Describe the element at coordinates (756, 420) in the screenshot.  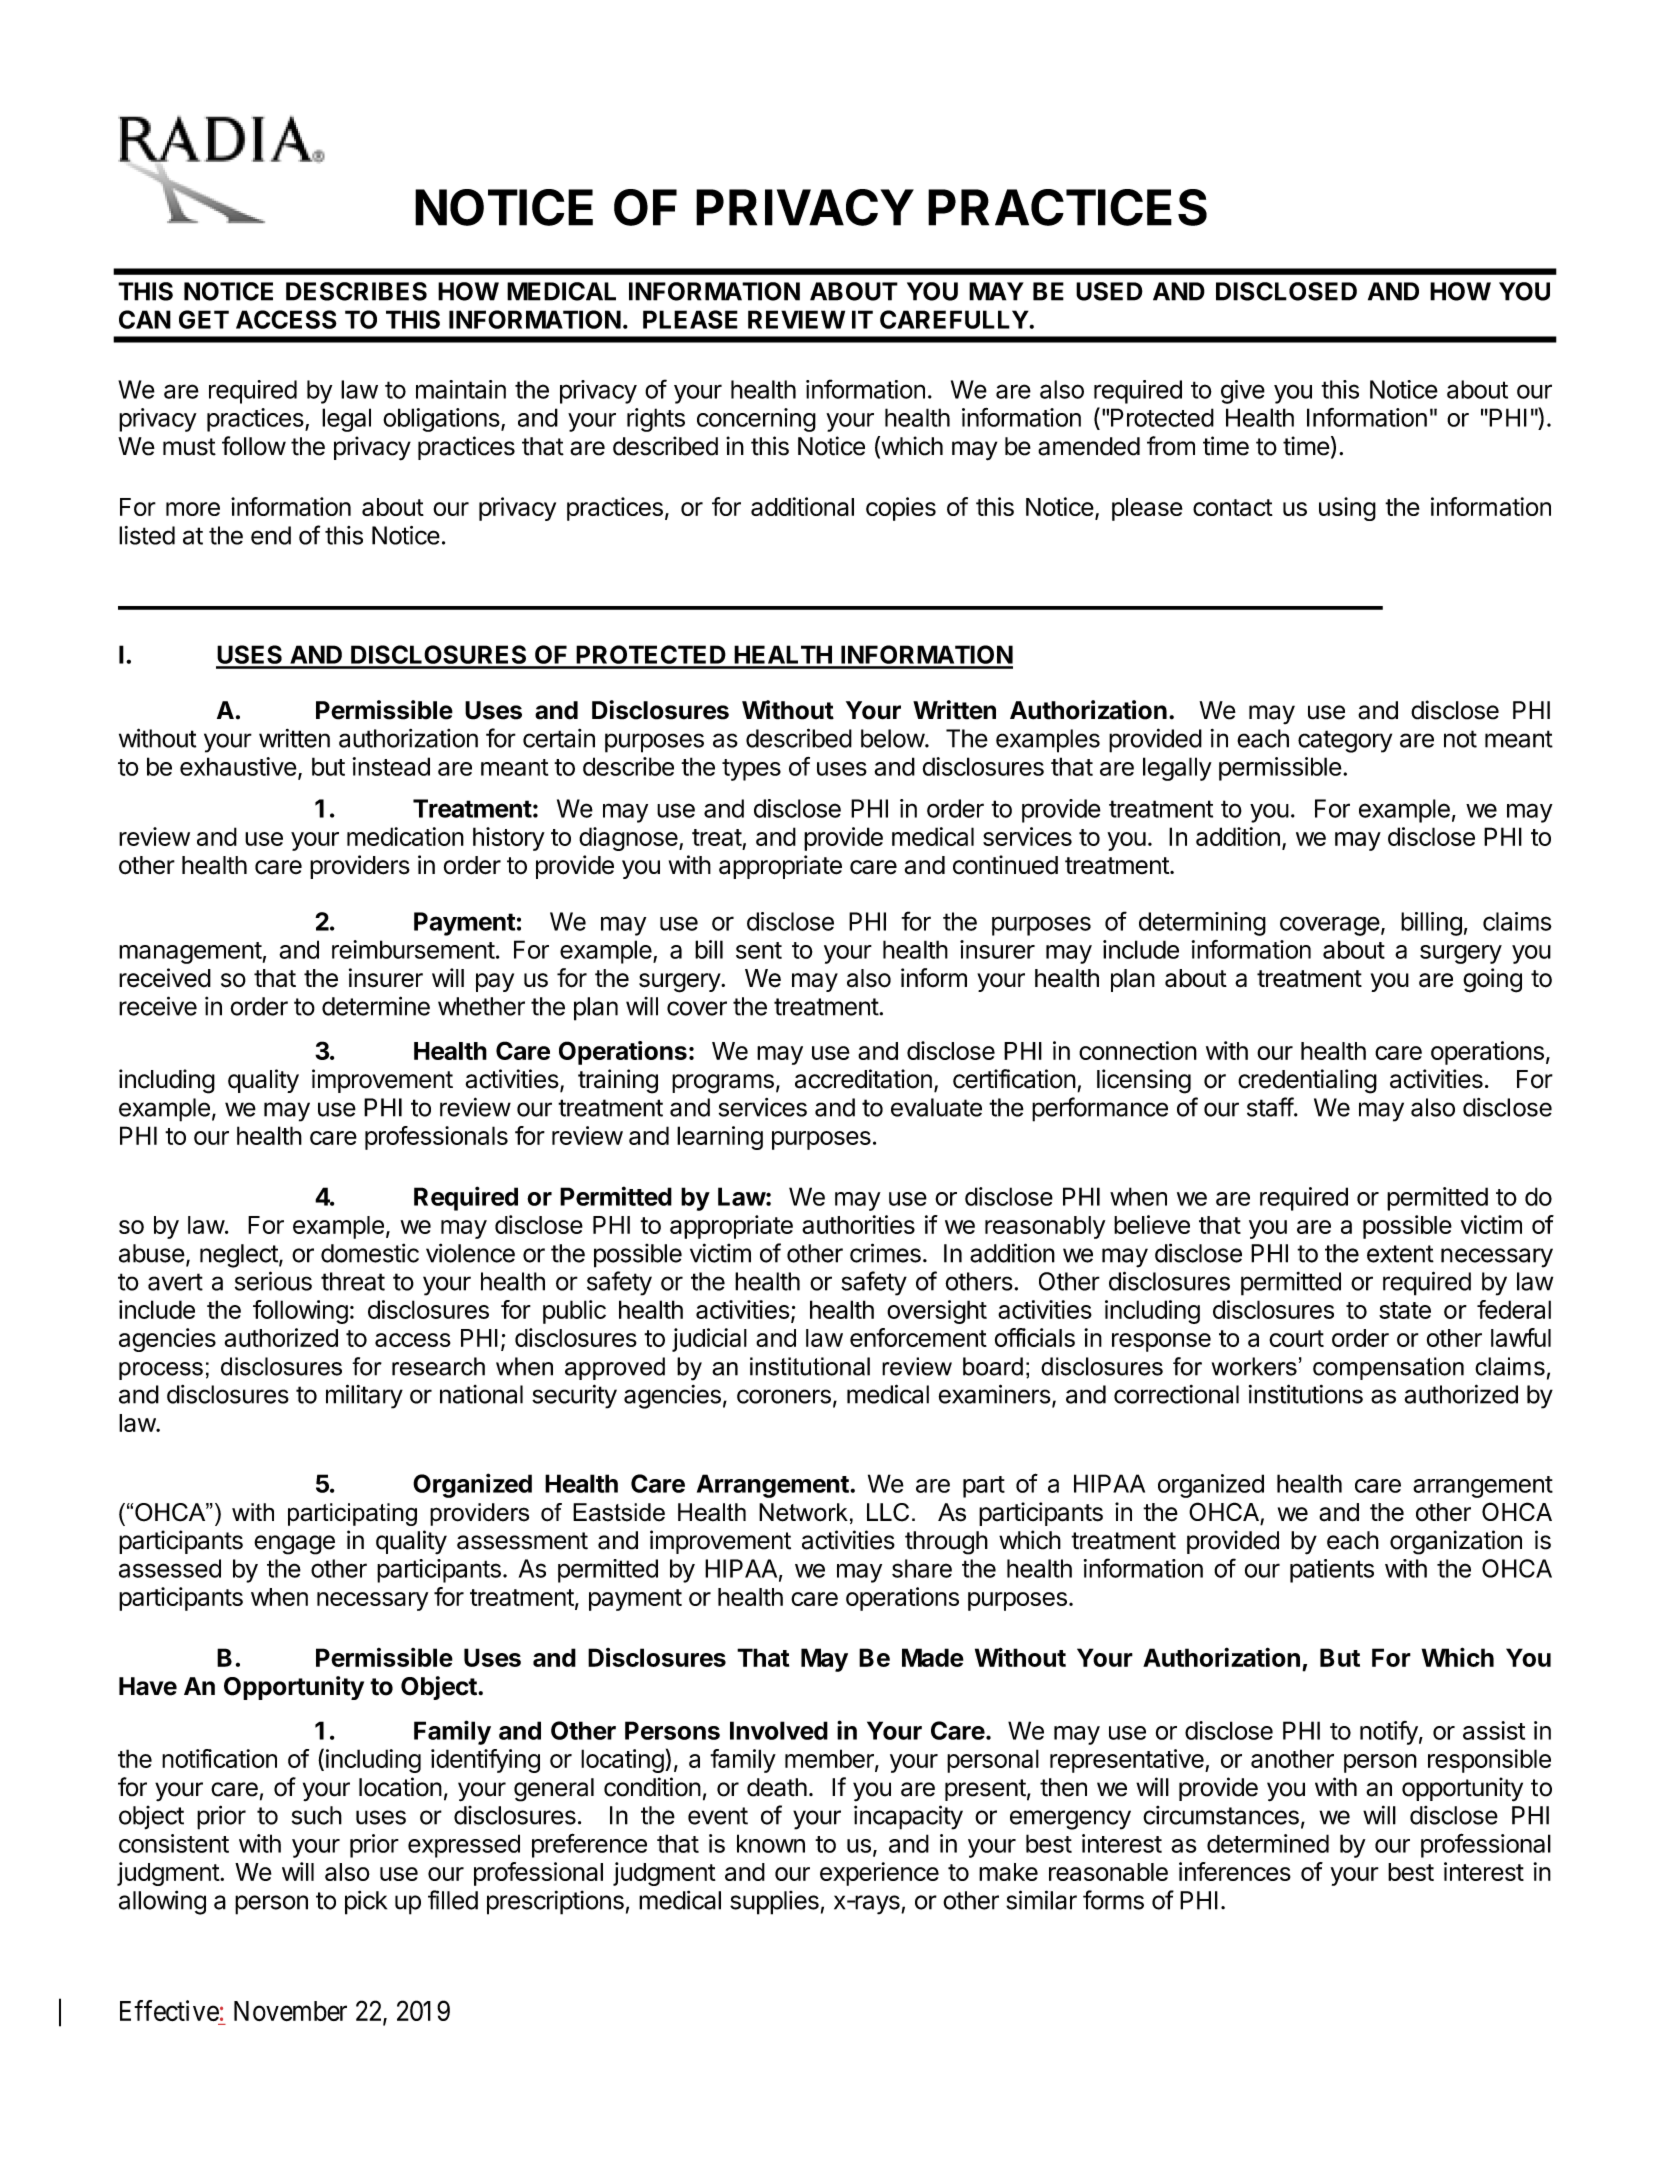
I see `concerning` at that location.
